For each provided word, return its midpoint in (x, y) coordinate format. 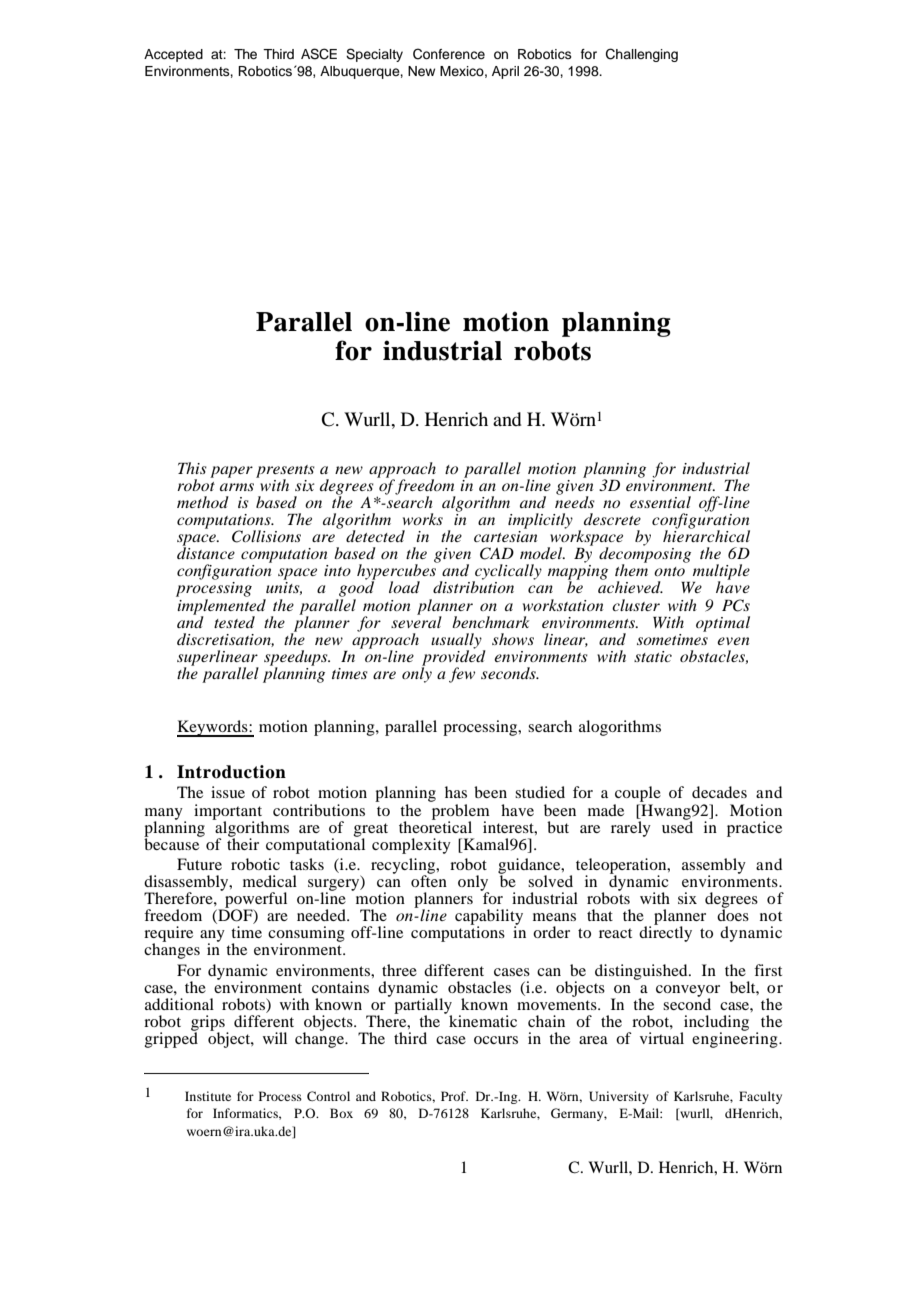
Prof (454, 1096)
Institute (208, 1096)
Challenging (642, 55)
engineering (736, 1039)
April (505, 72)
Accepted (173, 55)
